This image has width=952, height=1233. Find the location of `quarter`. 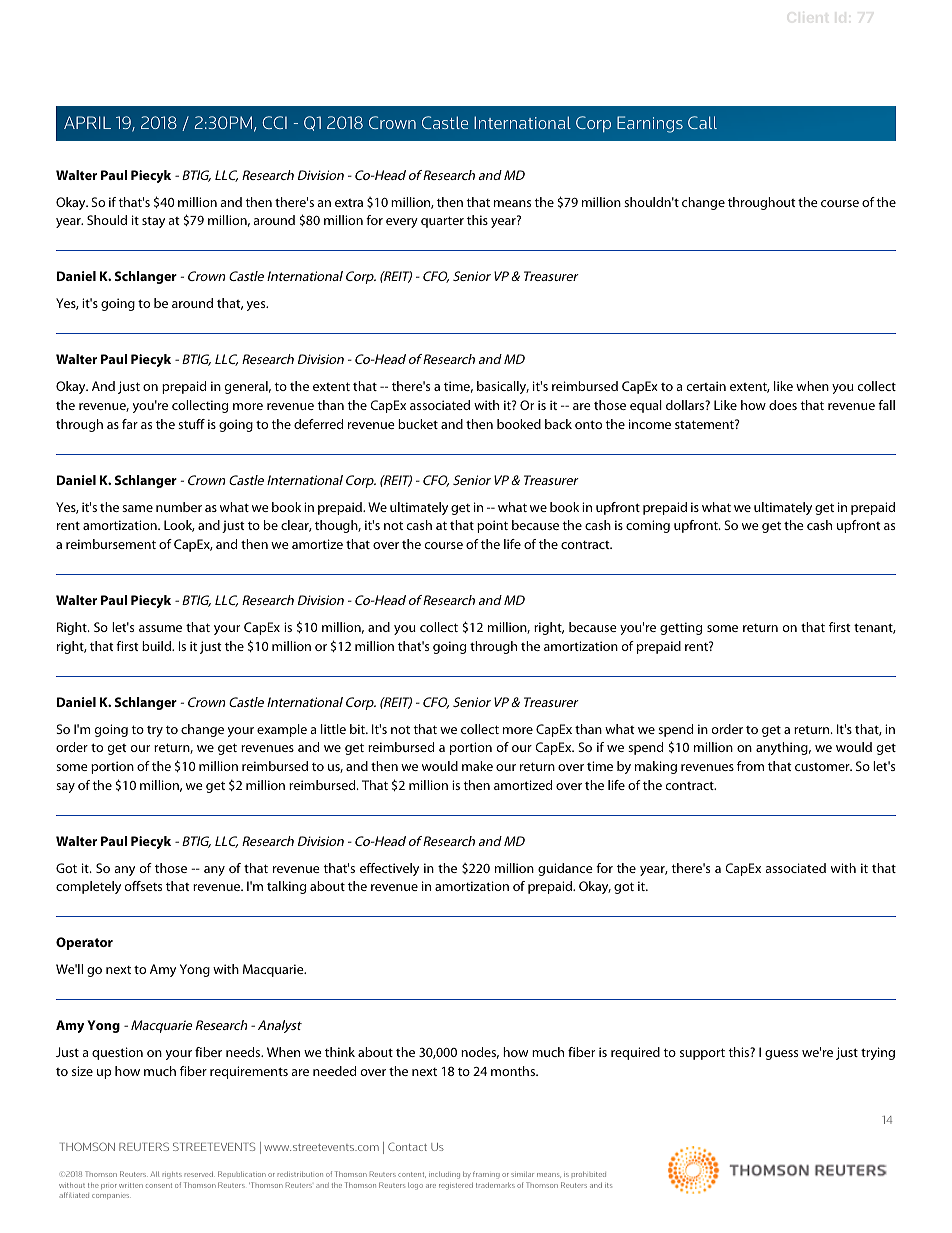

quarter is located at coordinates (442, 222).
